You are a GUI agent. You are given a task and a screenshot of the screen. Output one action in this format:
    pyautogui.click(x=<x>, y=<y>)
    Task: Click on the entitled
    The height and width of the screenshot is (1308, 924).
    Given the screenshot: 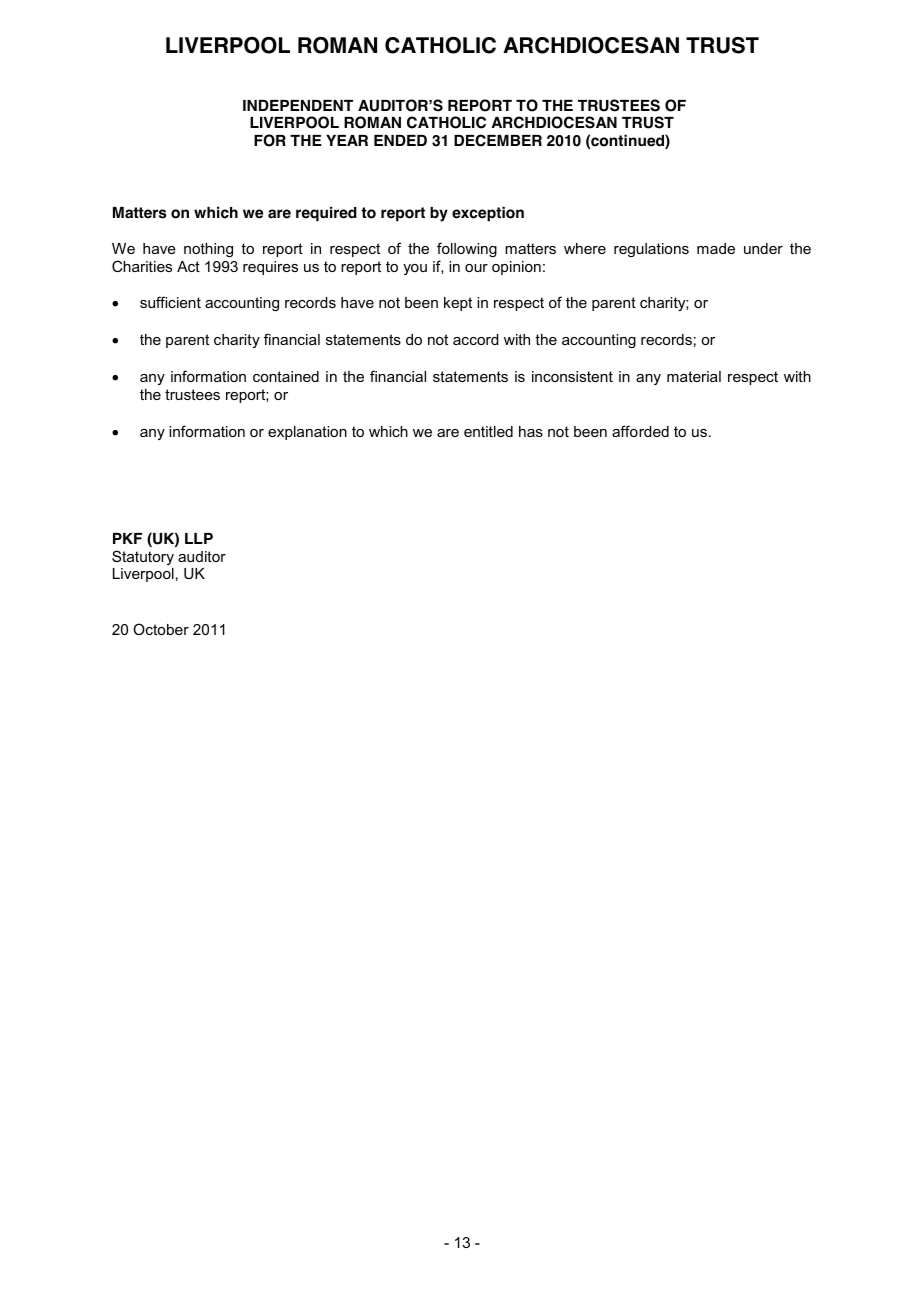 What is the action you would take?
    pyautogui.click(x=488, y=431)
